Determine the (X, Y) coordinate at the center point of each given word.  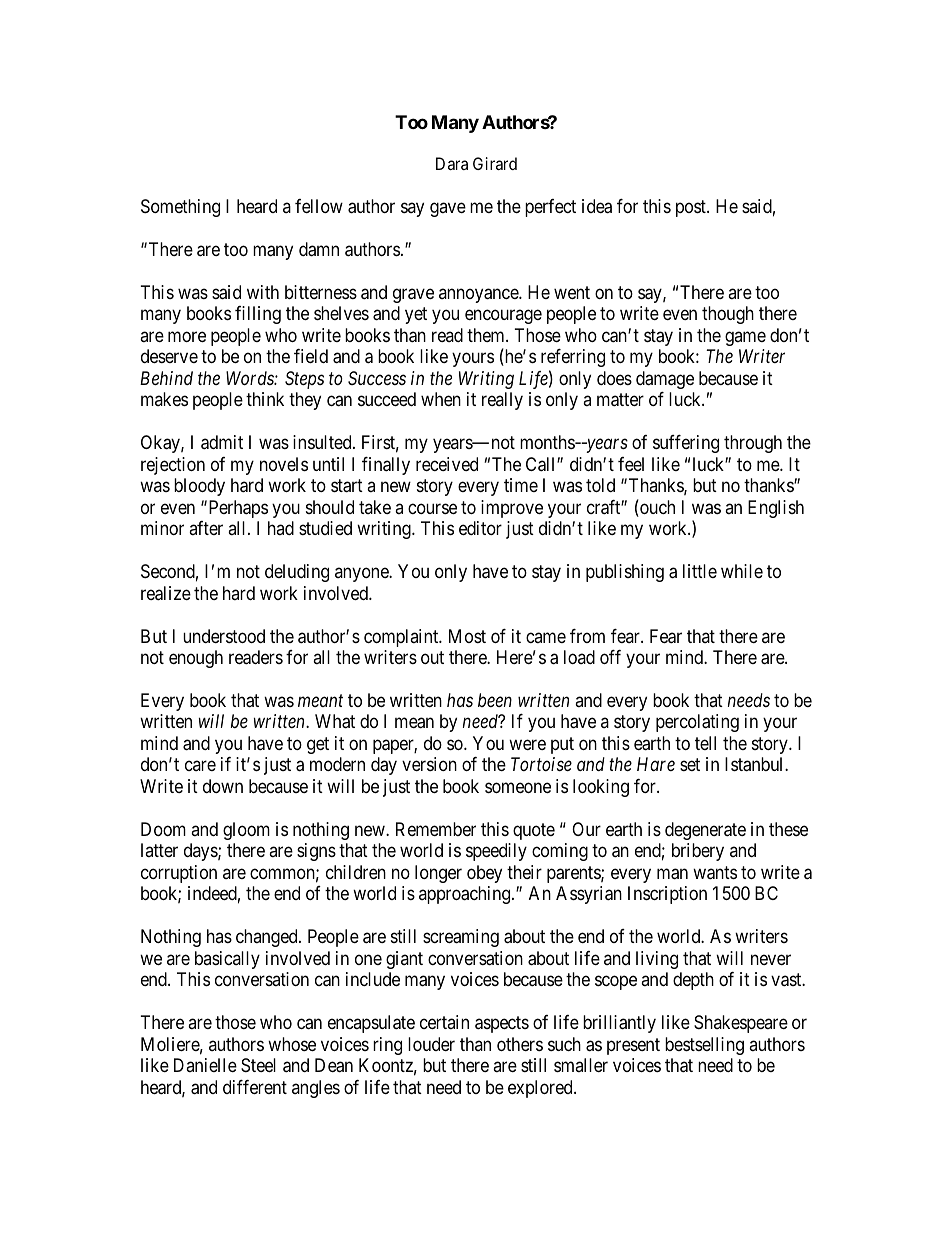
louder (431, 1044)
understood (224, 636)
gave (448, 209)
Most (467, 636)
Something (180, 208)
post (692, 208)
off (610, 657)
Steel (258, 1065)
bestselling (704, 1046)
